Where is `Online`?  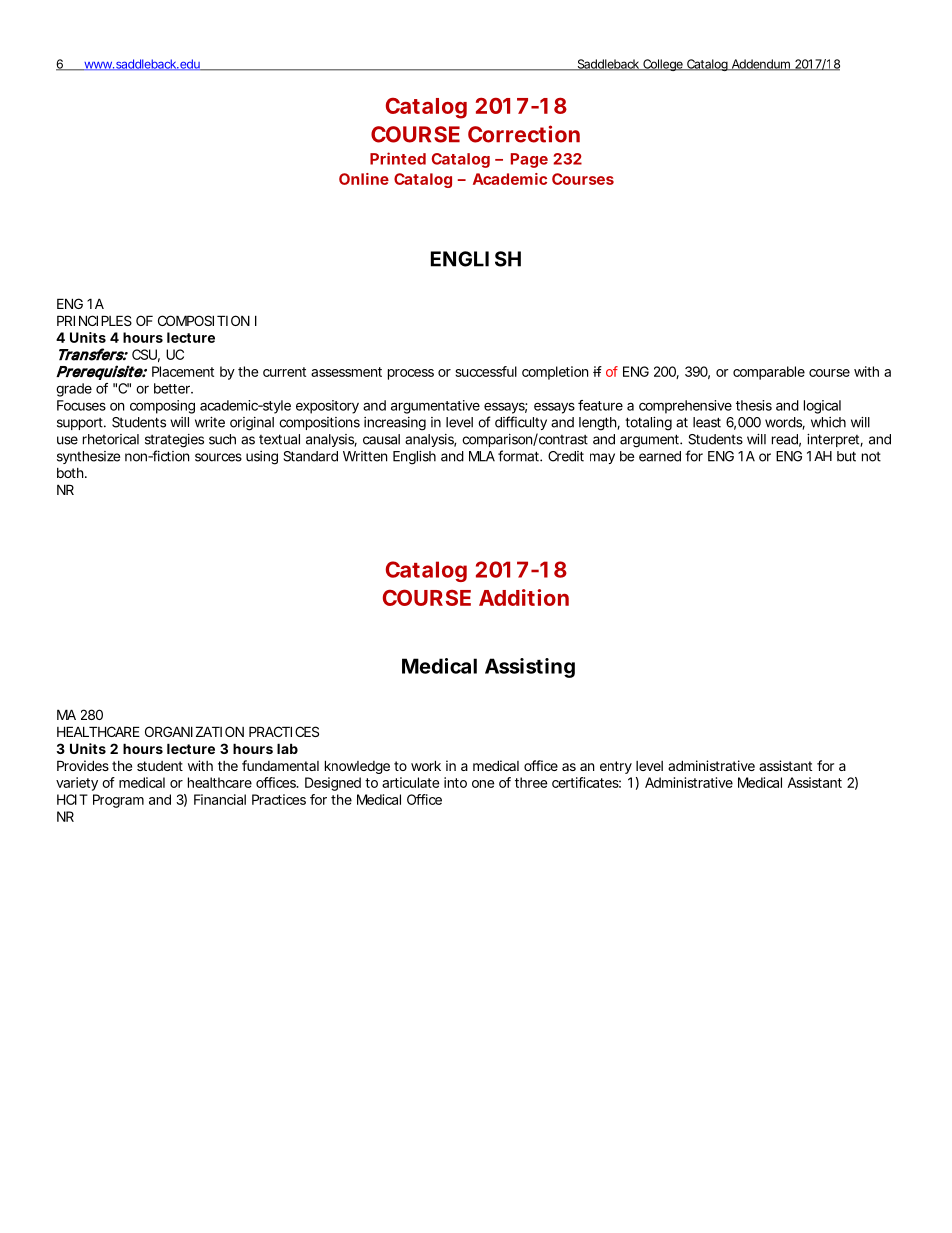 Online is located at coordinates (364, 179).
